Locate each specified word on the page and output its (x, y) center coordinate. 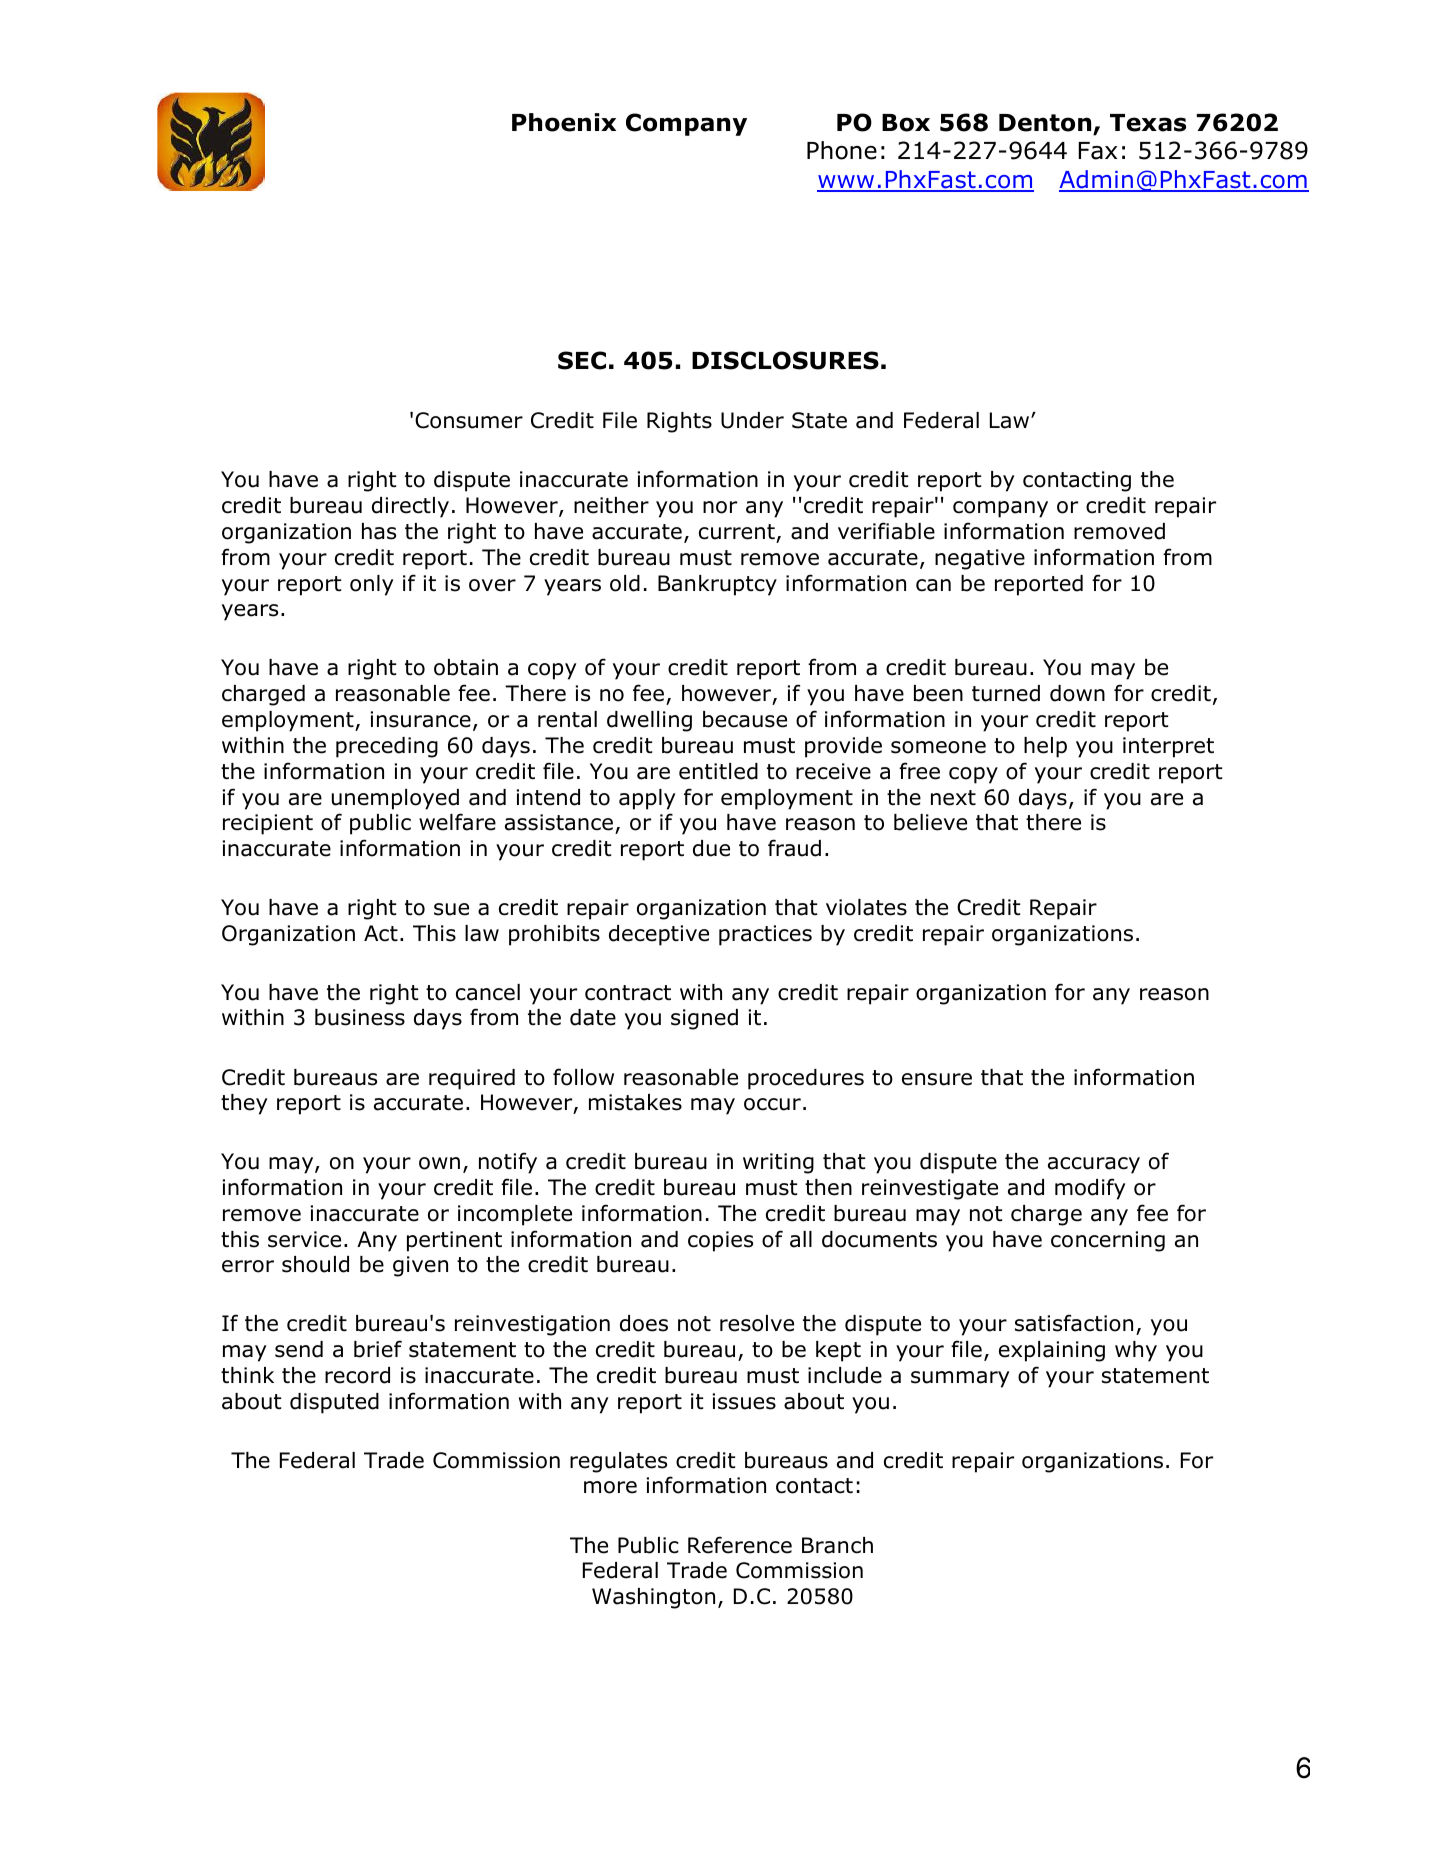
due (711, 848)
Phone (842, 150)
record (357, 1375)
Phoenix (564, 122)
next (953, 798)
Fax (1097, 151)
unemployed (395, 799)
